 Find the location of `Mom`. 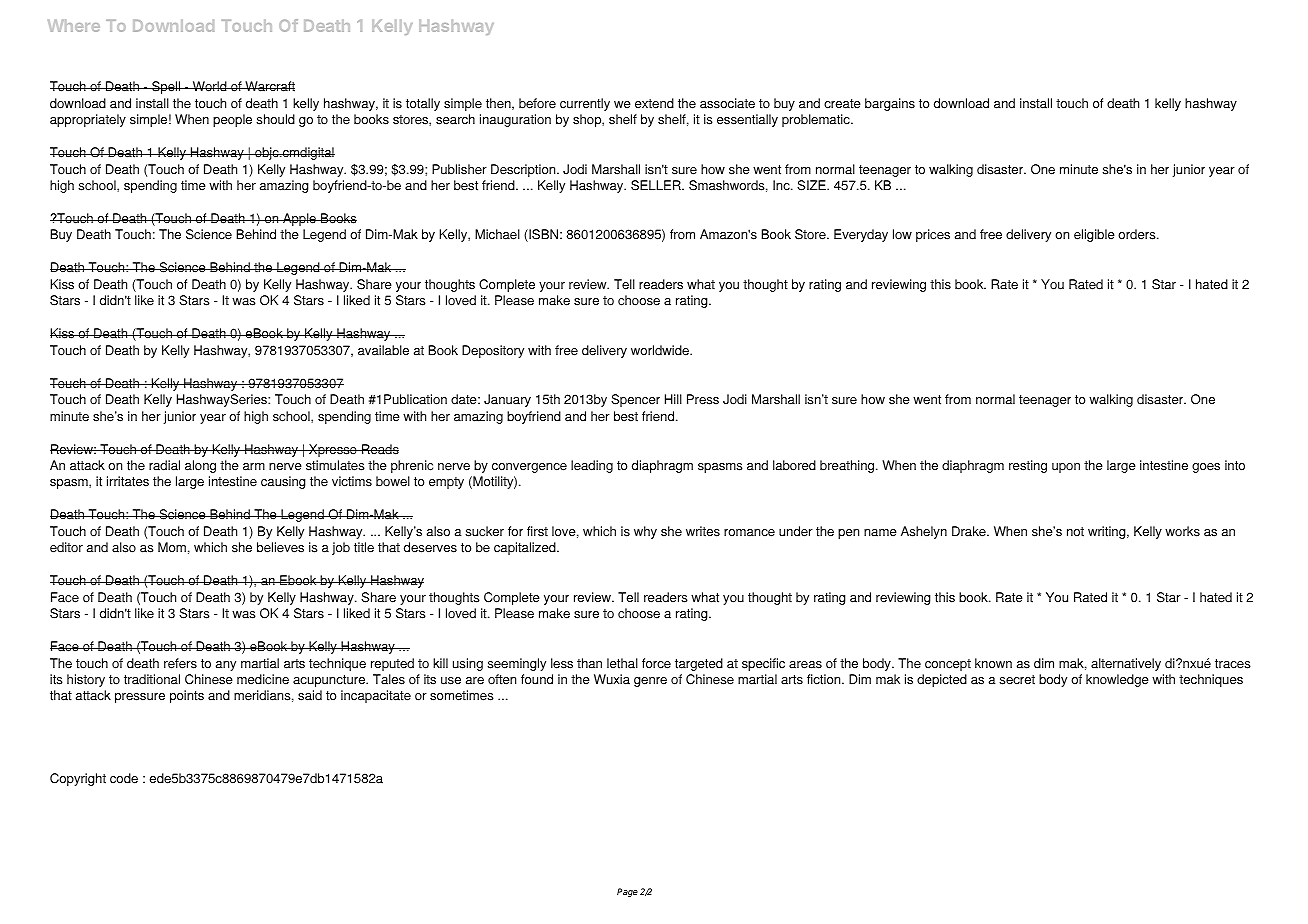

Mom is located at coordinates (172, 547).
